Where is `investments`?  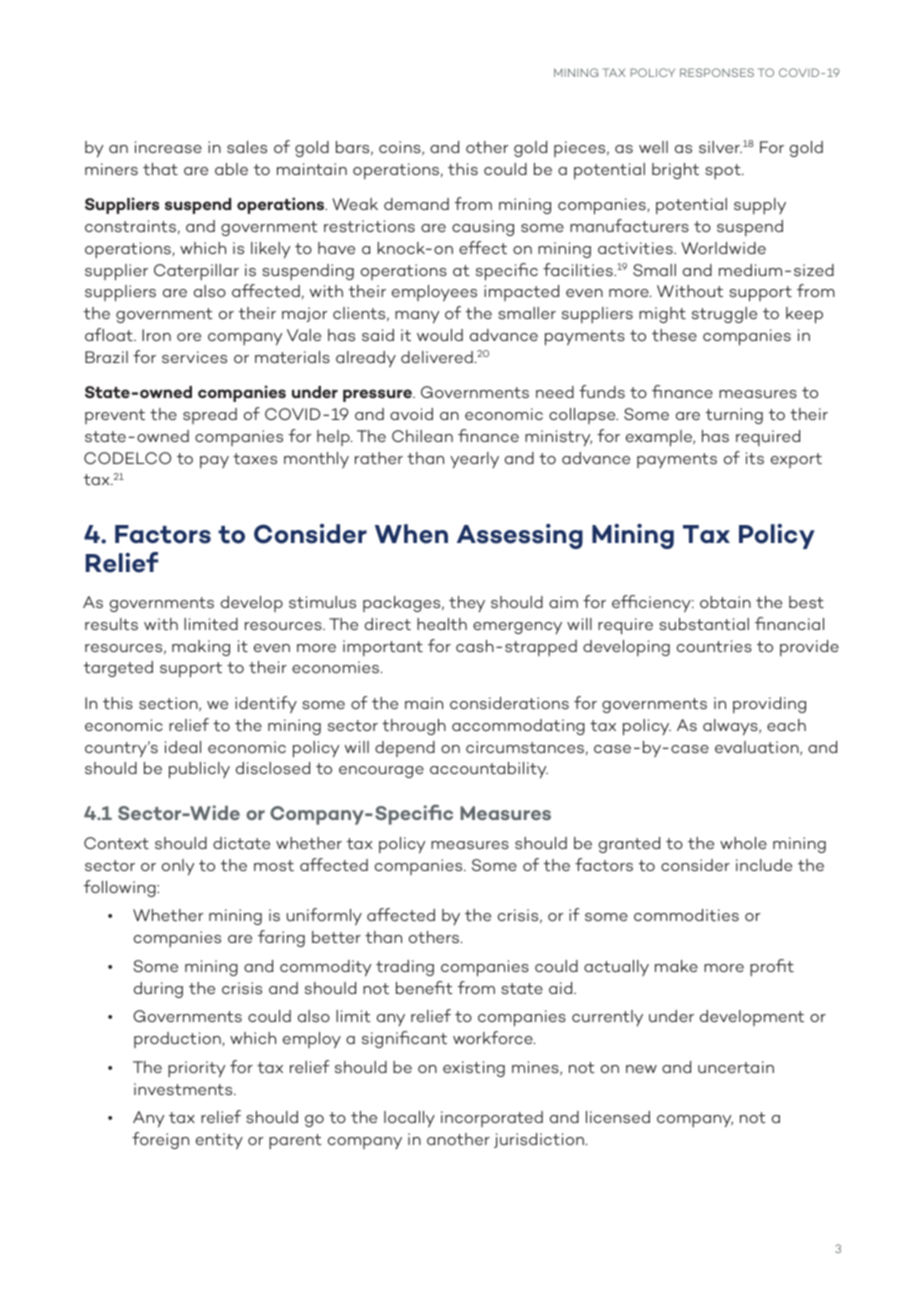 investments is located at coordinates (184, 1089).
